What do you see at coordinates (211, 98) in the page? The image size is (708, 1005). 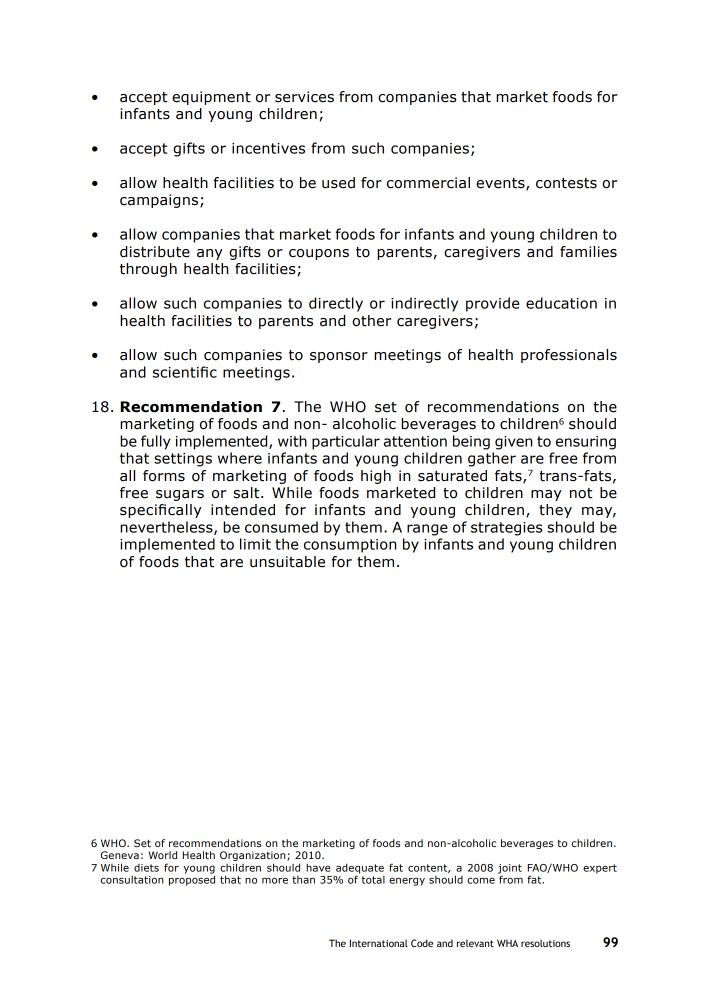 I see `equipment` at bounding box center [211, 98].
